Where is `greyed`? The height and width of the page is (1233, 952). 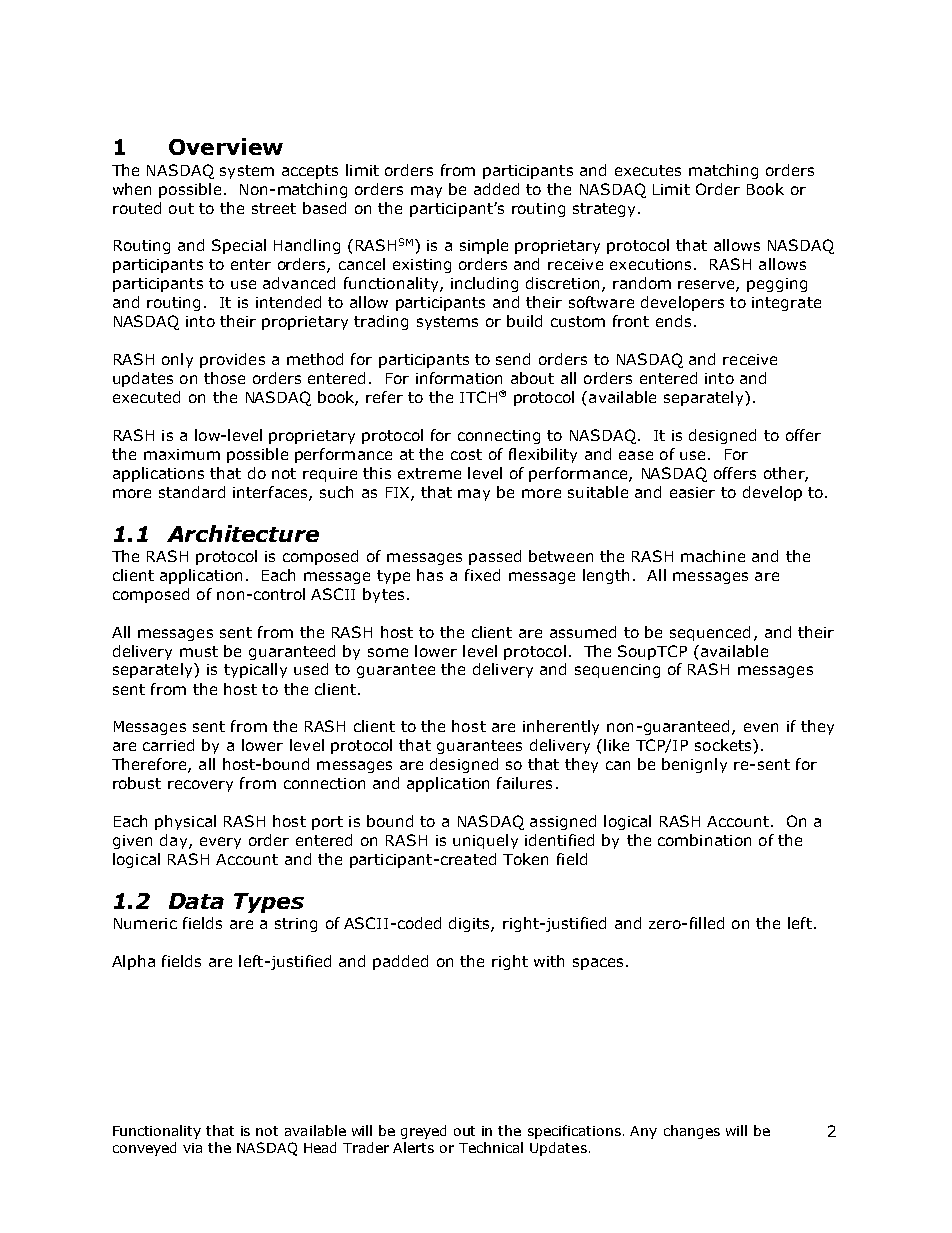
greyed is located at coordinates (423, 1132).
